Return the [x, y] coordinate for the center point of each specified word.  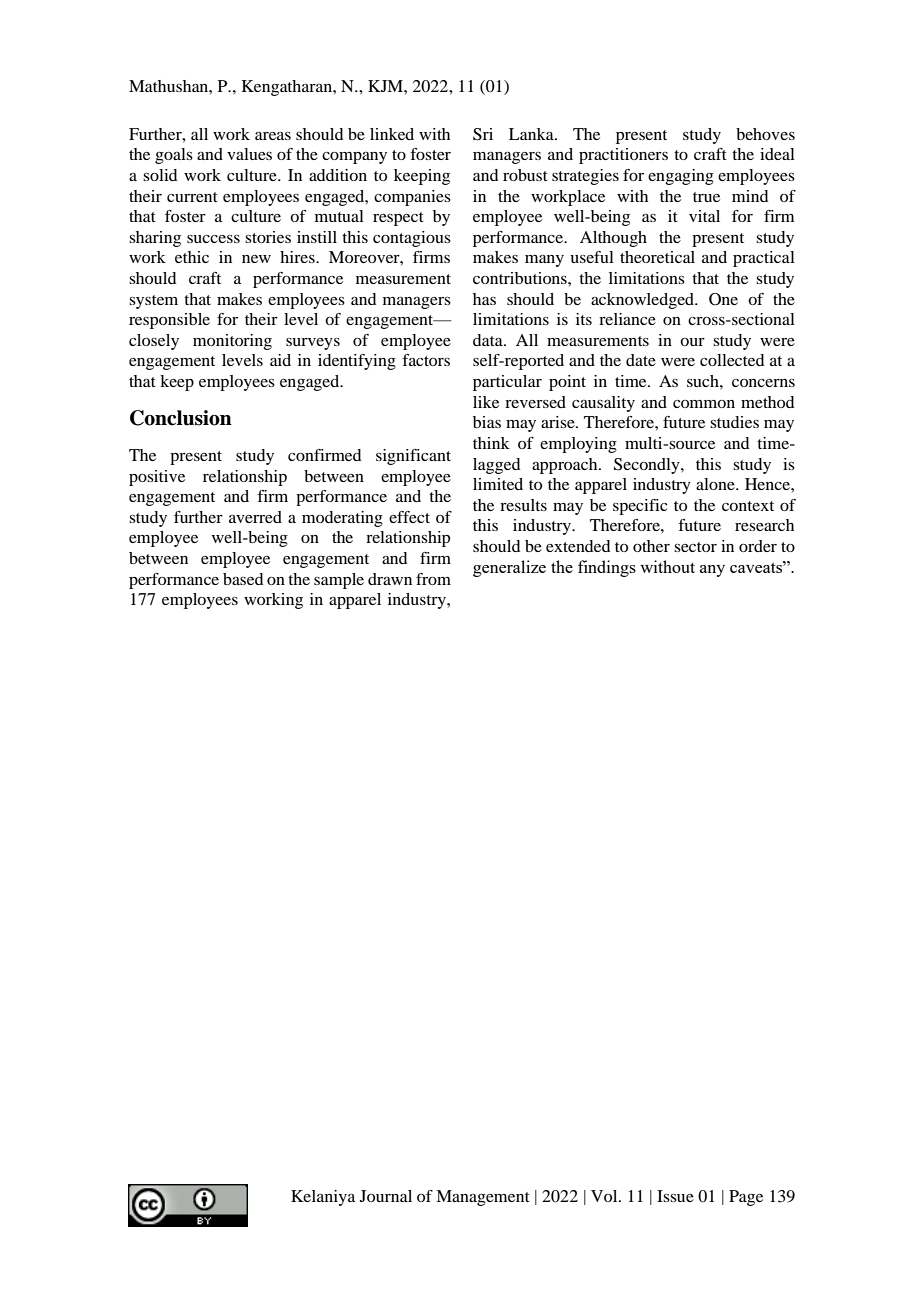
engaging [681, 177]
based [243, 579]
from [433, 579]
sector [695, 547]
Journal [386, 1196]
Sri [483, 134]
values [249, 154]
